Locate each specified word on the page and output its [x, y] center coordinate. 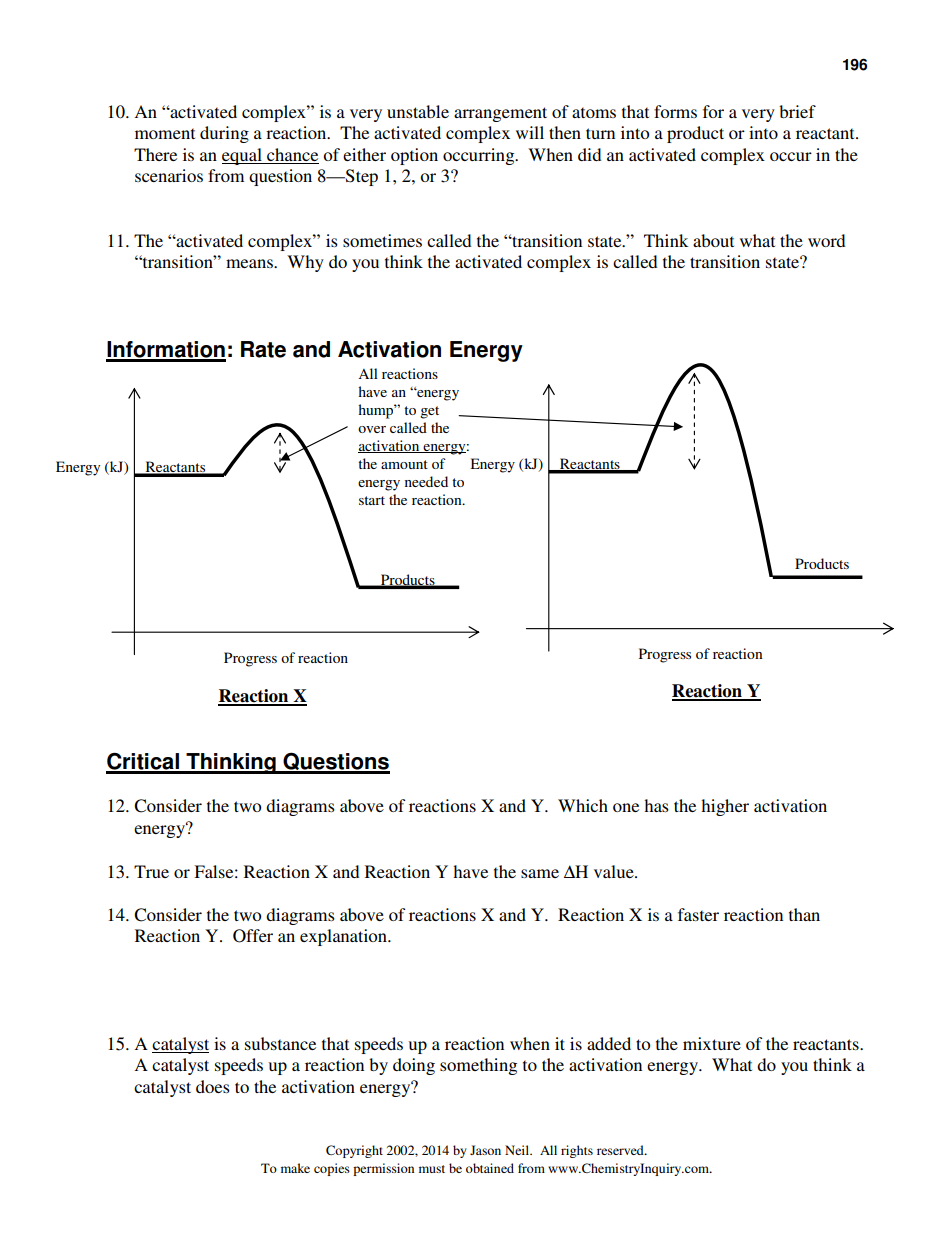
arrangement [500, 114]
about [713, 240]
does [213, 1086]
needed [426, 481]
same [540, 873]
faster [698, 914]
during [224, 134]
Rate [263, 349]
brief [797, 111]
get [429, 412]
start [372, 500]
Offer [253, 936]
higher [725, 807]
